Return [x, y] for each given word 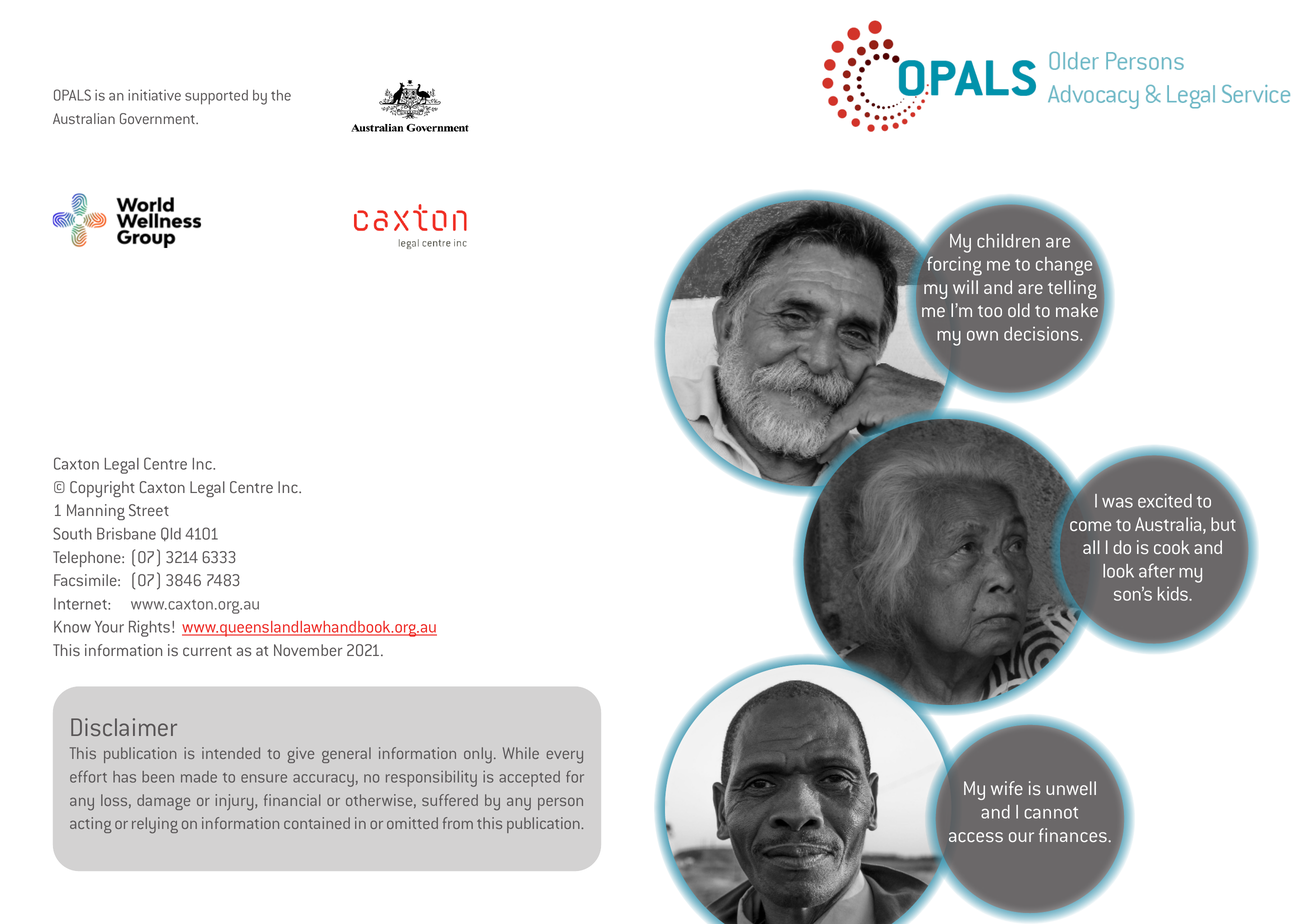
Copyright [102, 489]
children [1008, 241]
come [1090, 526]
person [560, 803]
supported [216, 97]
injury [236, 802]
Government [158, 118]
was [1117, 502]
